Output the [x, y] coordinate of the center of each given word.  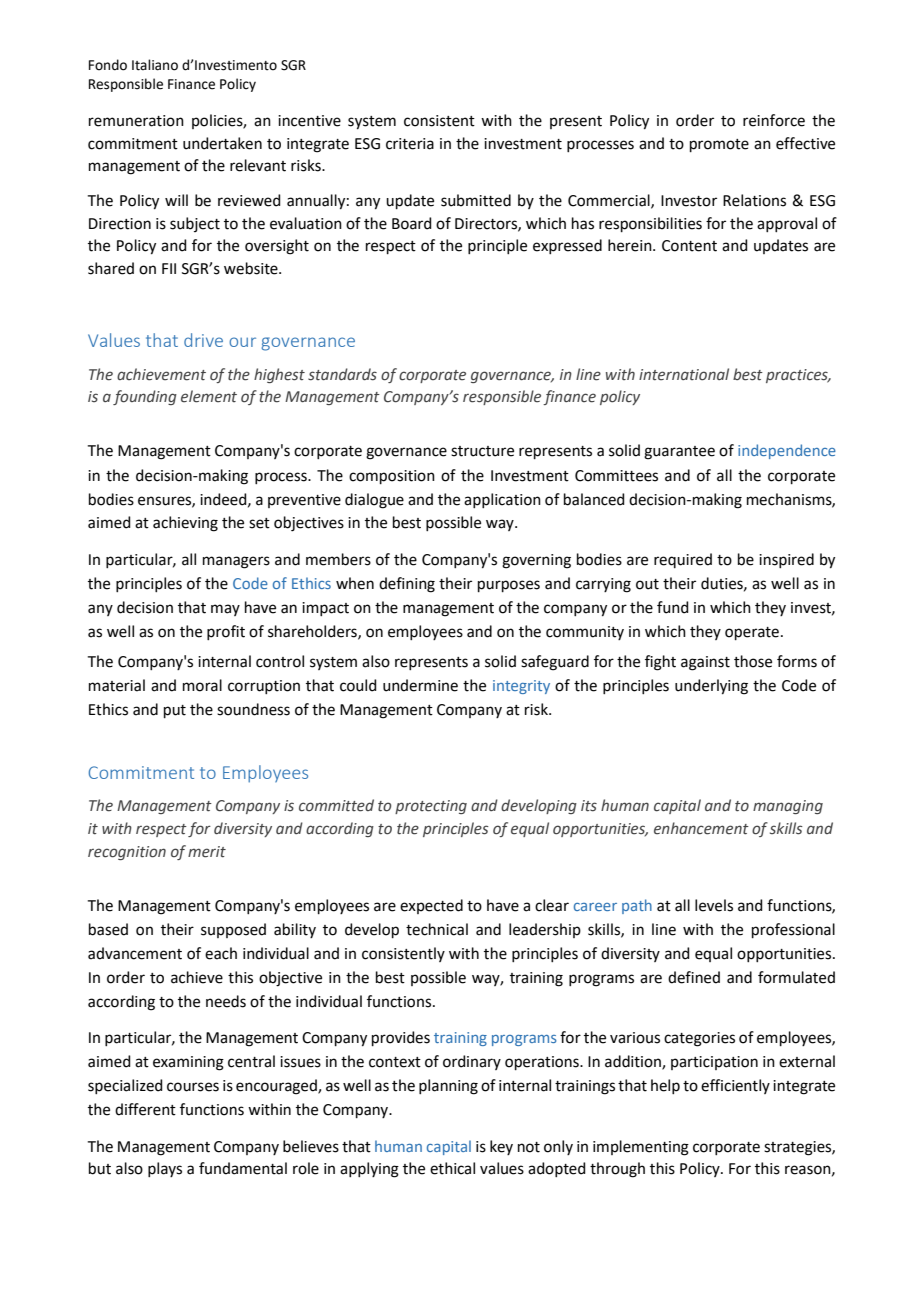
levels [714, 905]
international [684, 374]
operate [752, 633]
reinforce [774, 120]
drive [203, 340]
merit [207, 852]
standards [342, 374]
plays [165, 1169]
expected [431, 906]
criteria [410, 144]
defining [407, 585]
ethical [452, 1168]
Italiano [155, 65]
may [225, 610]
